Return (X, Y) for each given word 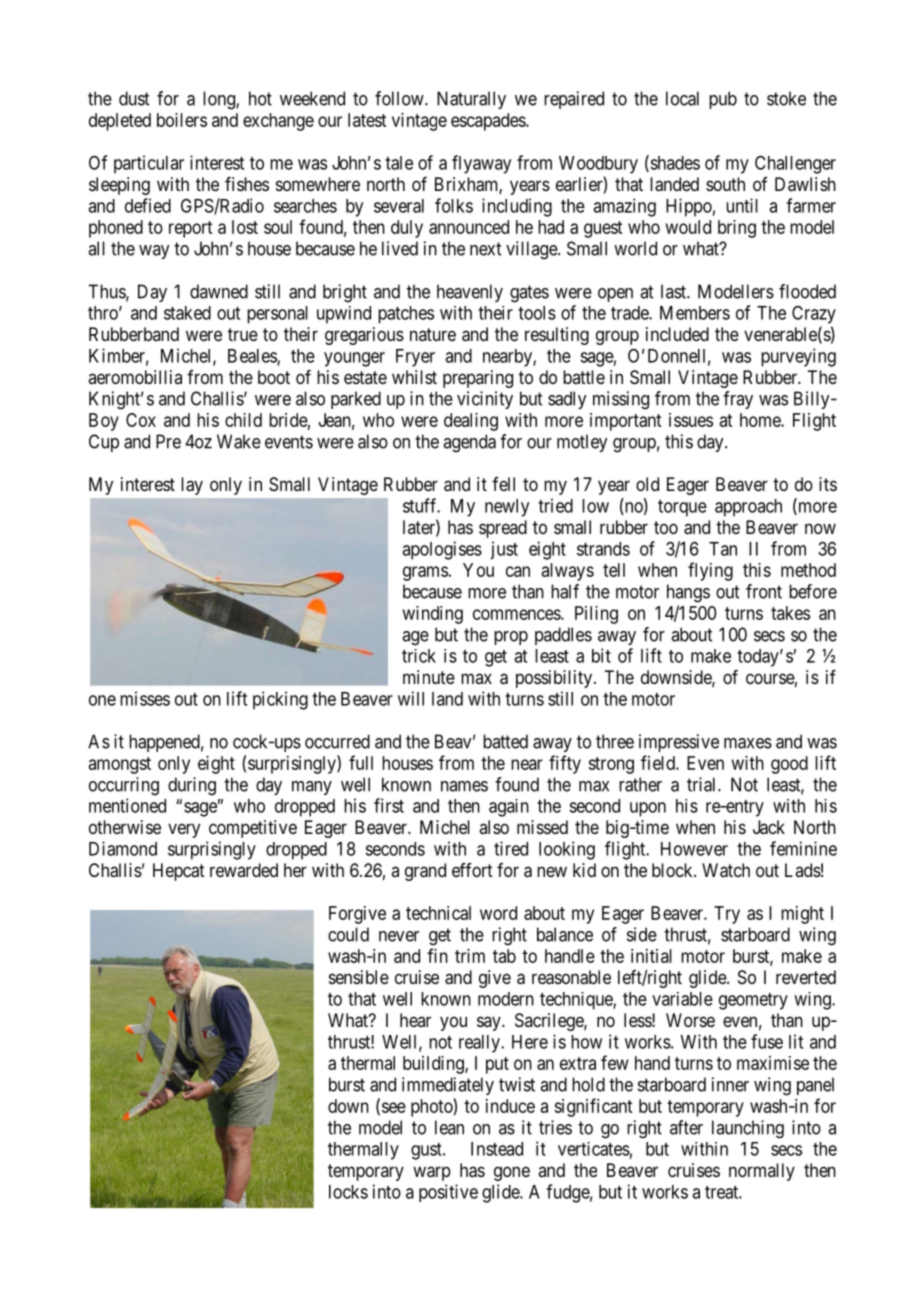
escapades (489, 122)
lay (192, 486)
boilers (182, 120)
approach (748, 508)
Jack (769, 827)
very (184, 830)
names (464, 786)
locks (348, 1192)
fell (503, 484)
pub (723, 100)
